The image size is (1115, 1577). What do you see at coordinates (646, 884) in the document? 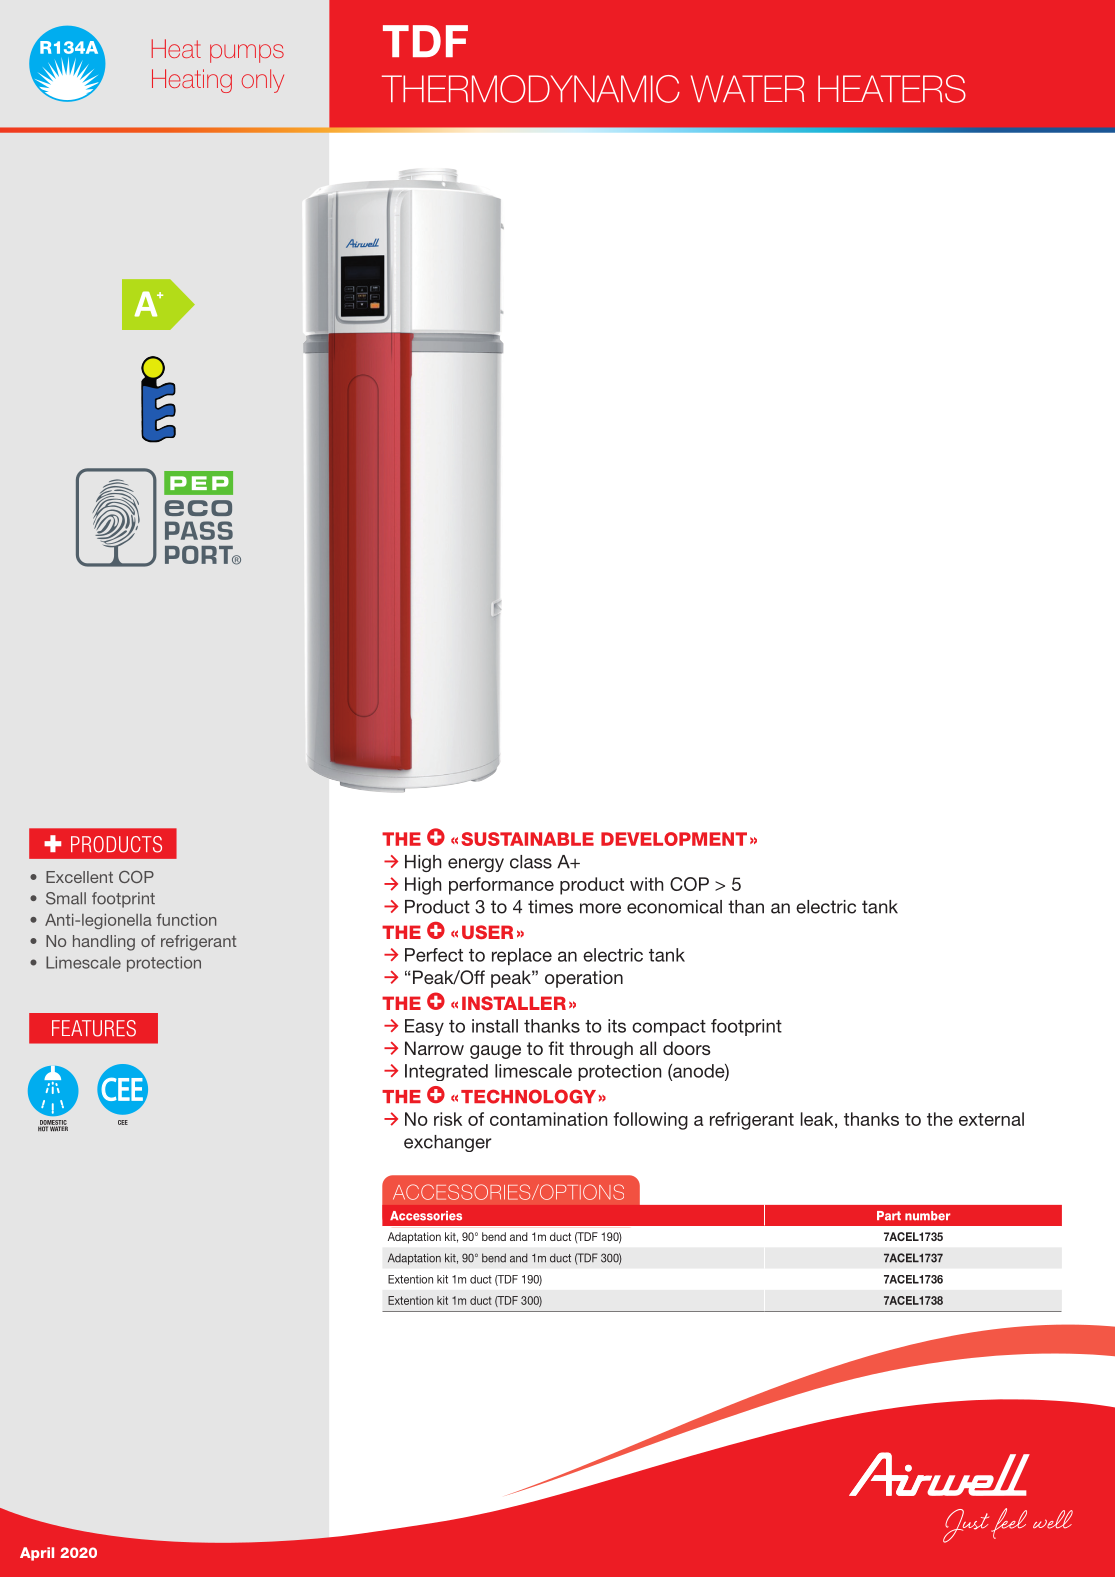
I see `with` at bounding box center [646, 884].
